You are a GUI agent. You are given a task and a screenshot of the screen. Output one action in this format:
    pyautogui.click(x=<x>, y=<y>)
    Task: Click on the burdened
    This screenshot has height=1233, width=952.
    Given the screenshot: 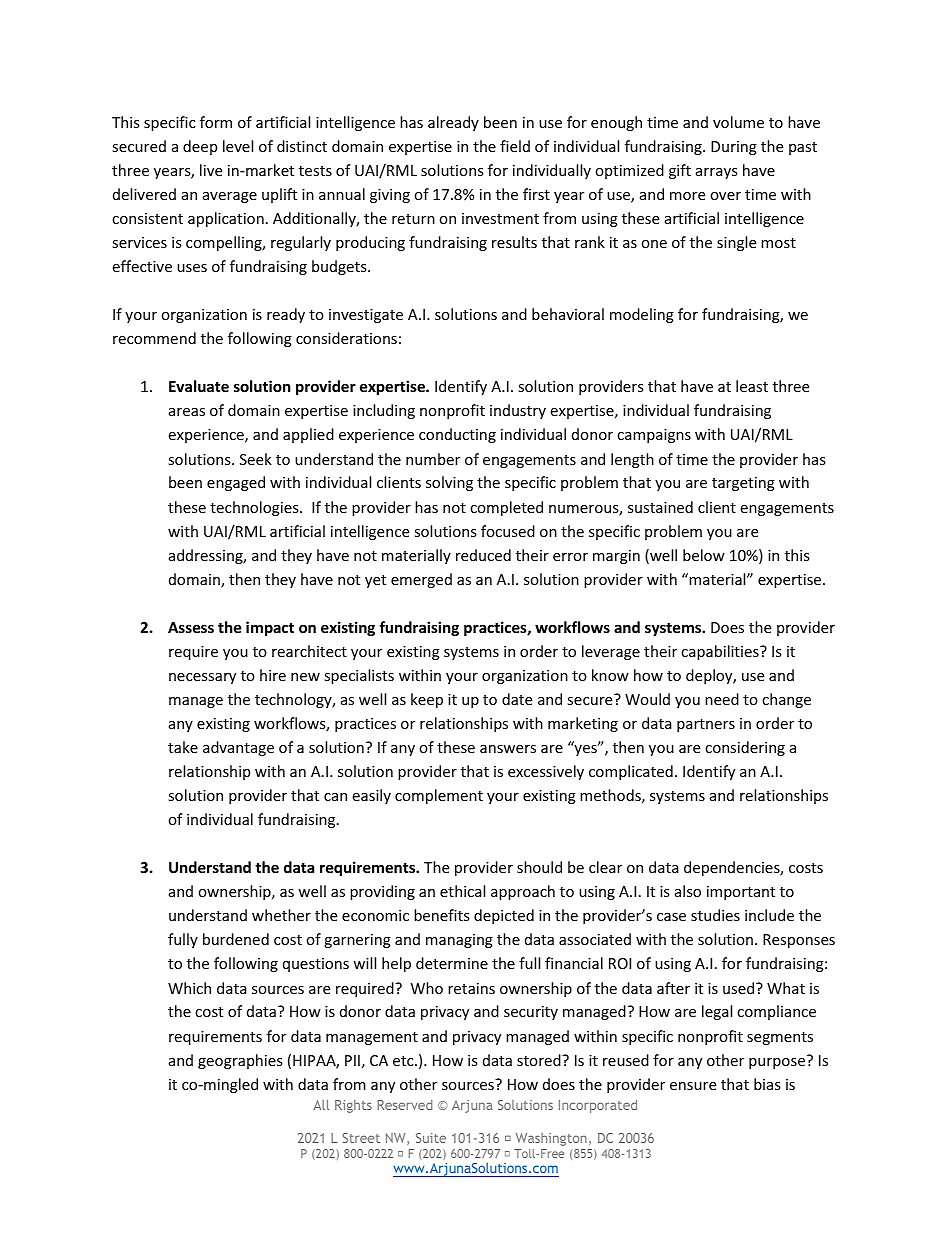 What is the action you would take?
    pyautogui.click(x=236, y=939)
